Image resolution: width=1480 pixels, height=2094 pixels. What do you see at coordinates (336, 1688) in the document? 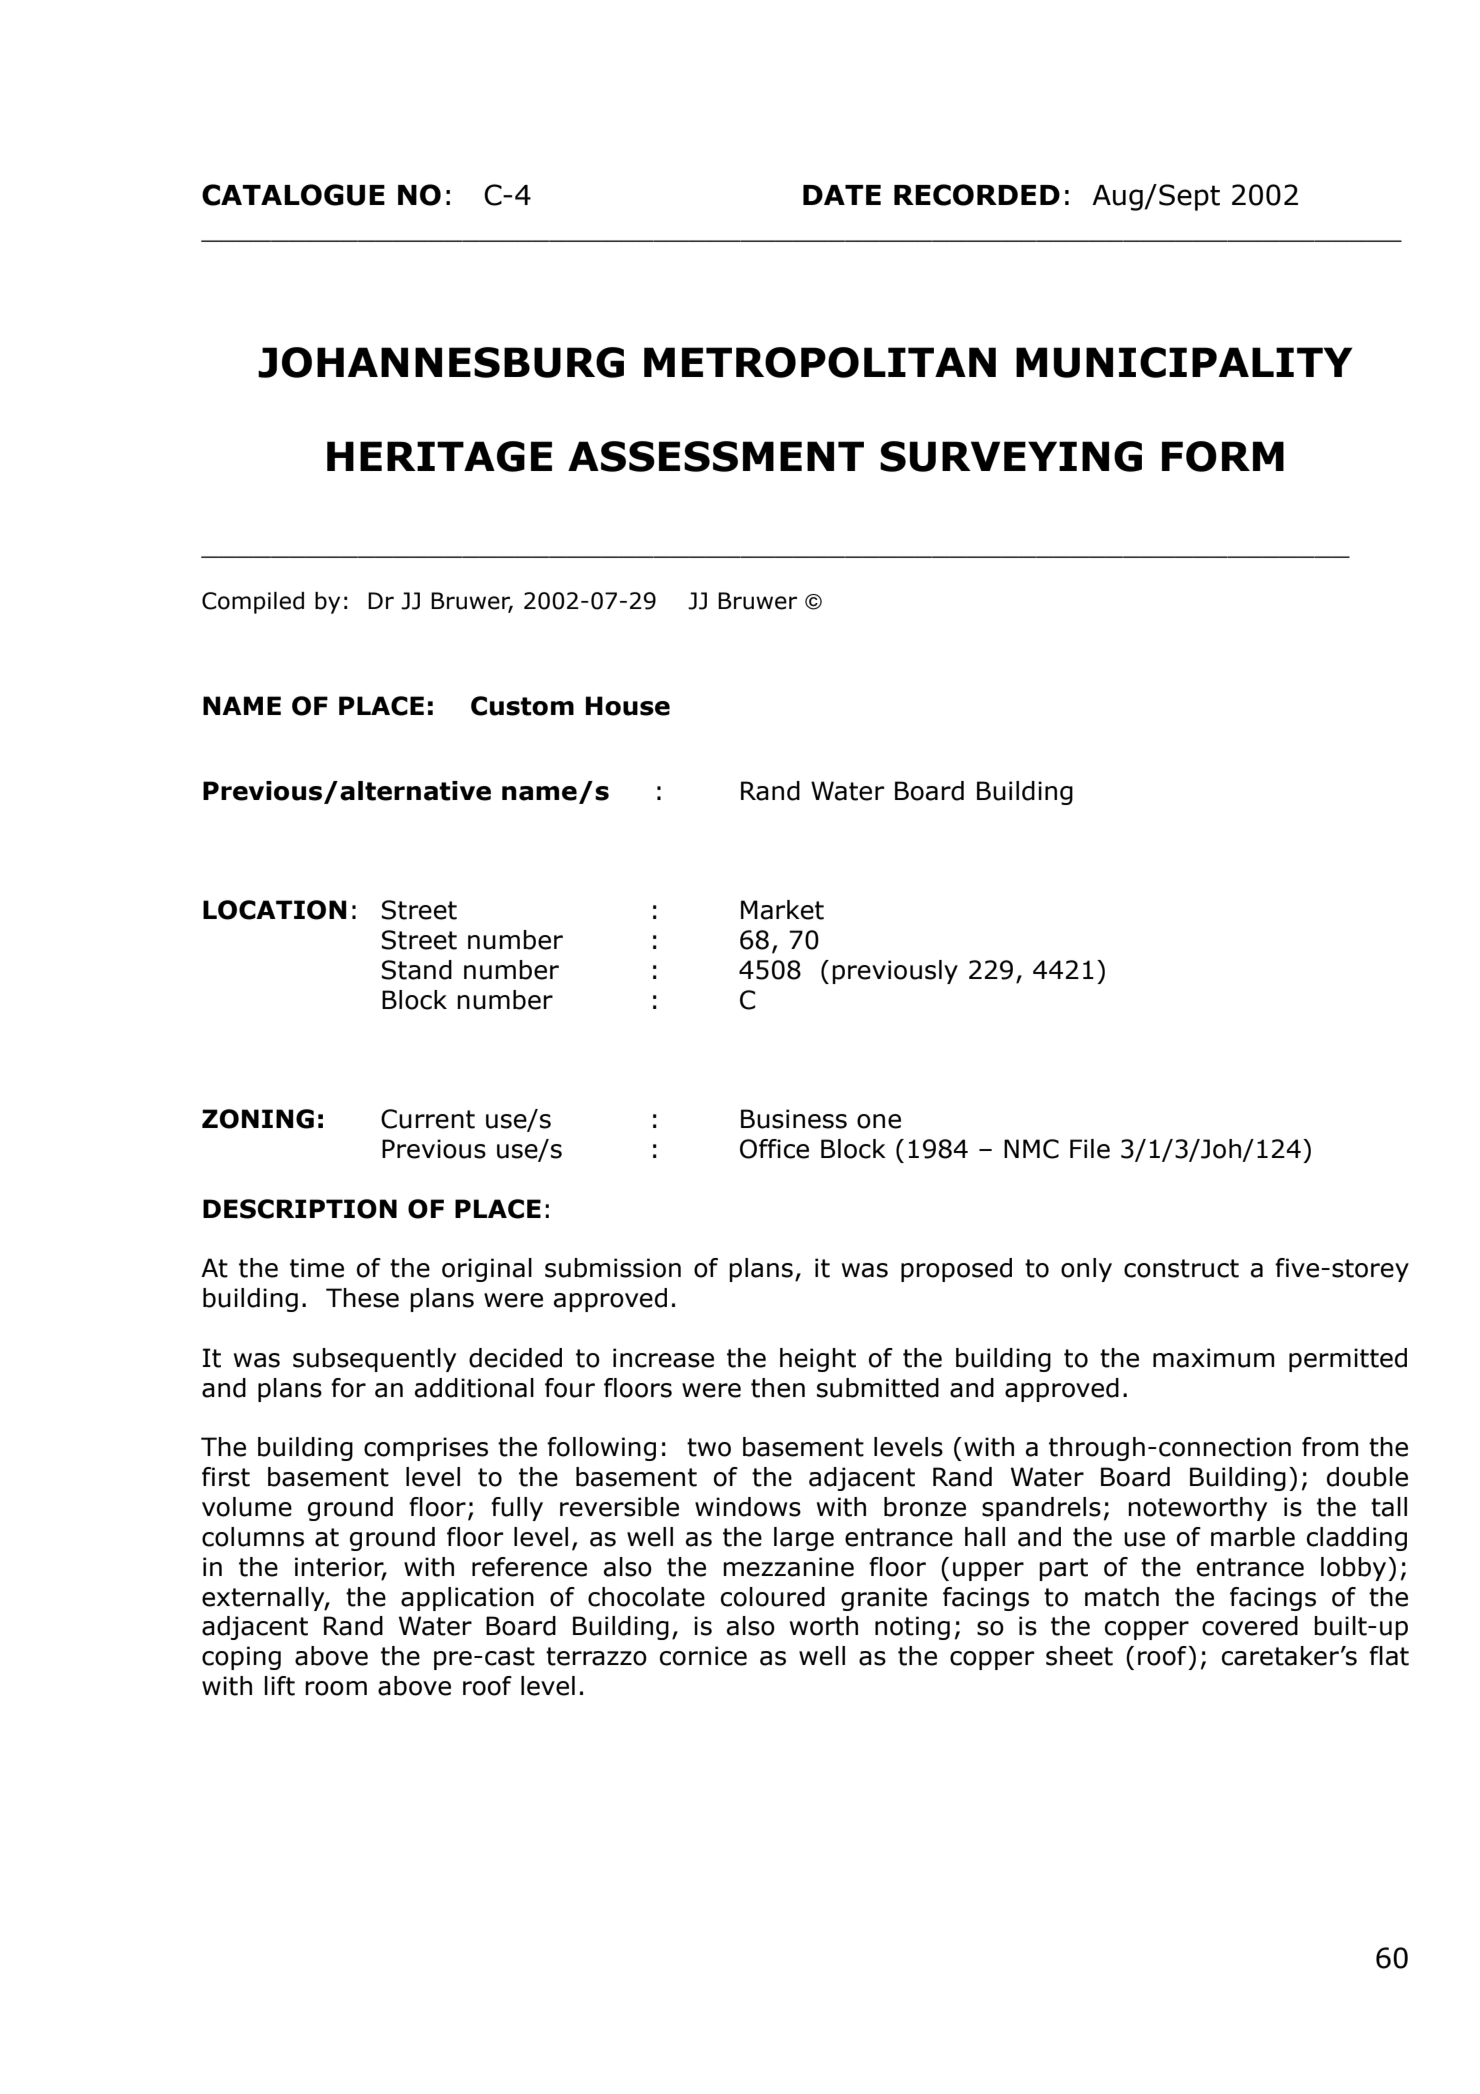
I see `room` at bounding box center [336, 1688].
